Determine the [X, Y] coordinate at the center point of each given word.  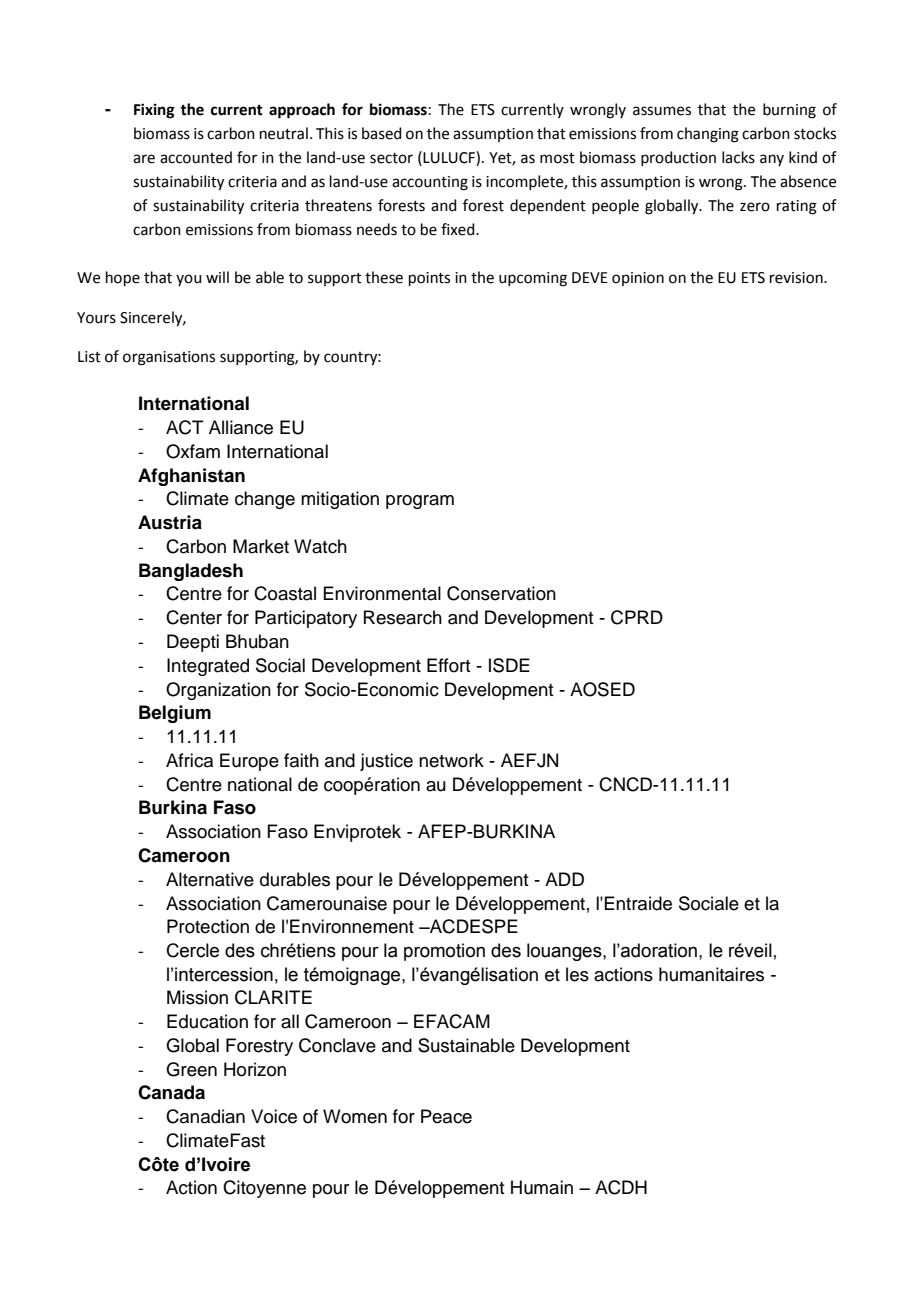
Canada [171, 1092]
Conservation [501, 593]
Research [403, 617]
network [451, 760]
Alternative [210, 879]
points [429, 279]
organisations [169, 358]
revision [797, 278]
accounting [430, 183]
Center [194, 617]
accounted [196, 157]
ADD [564, 879]
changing [708, 135]
